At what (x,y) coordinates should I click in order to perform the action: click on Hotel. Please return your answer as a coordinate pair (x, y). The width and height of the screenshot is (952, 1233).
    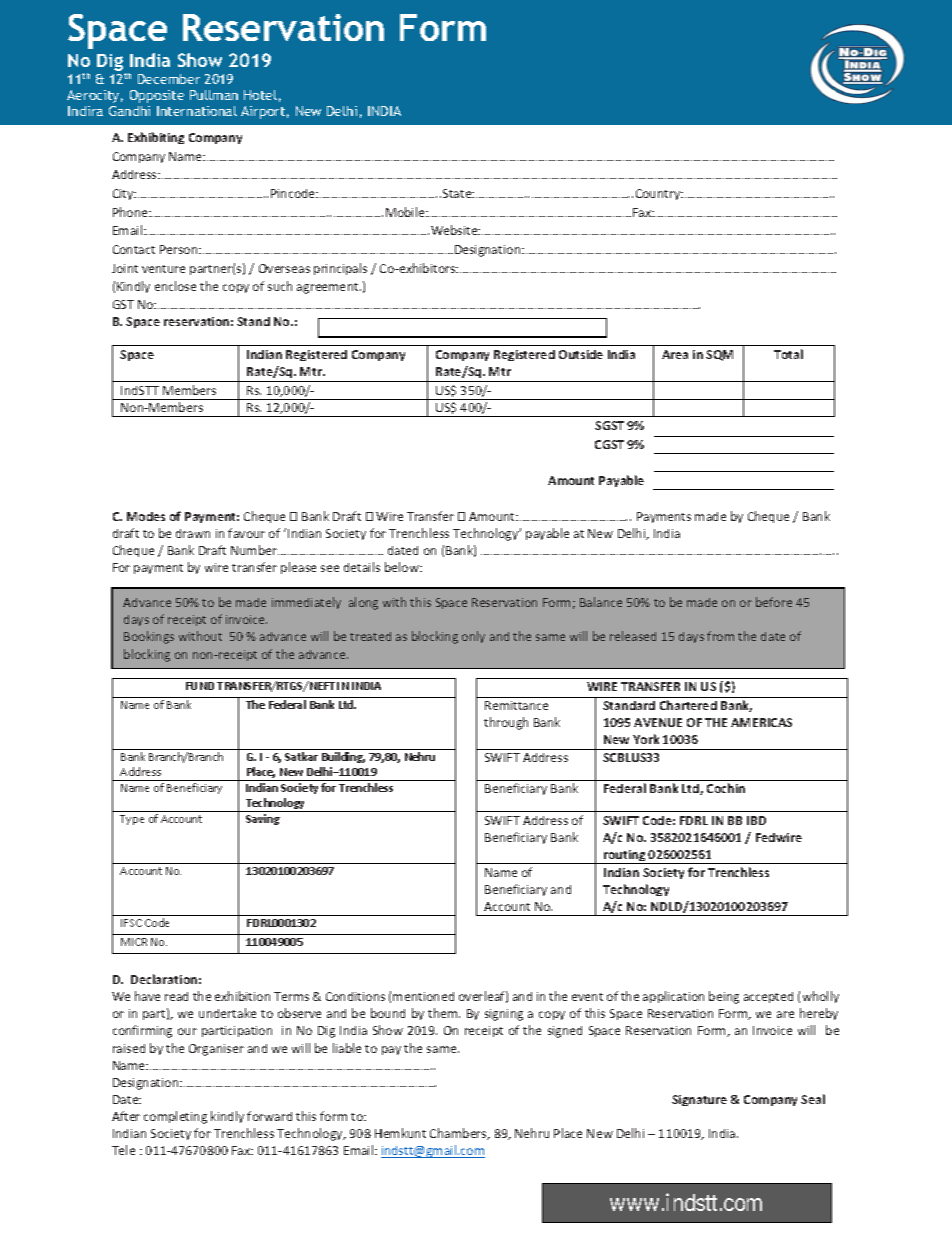
    Looking at the image, I should click on (260, 95).
